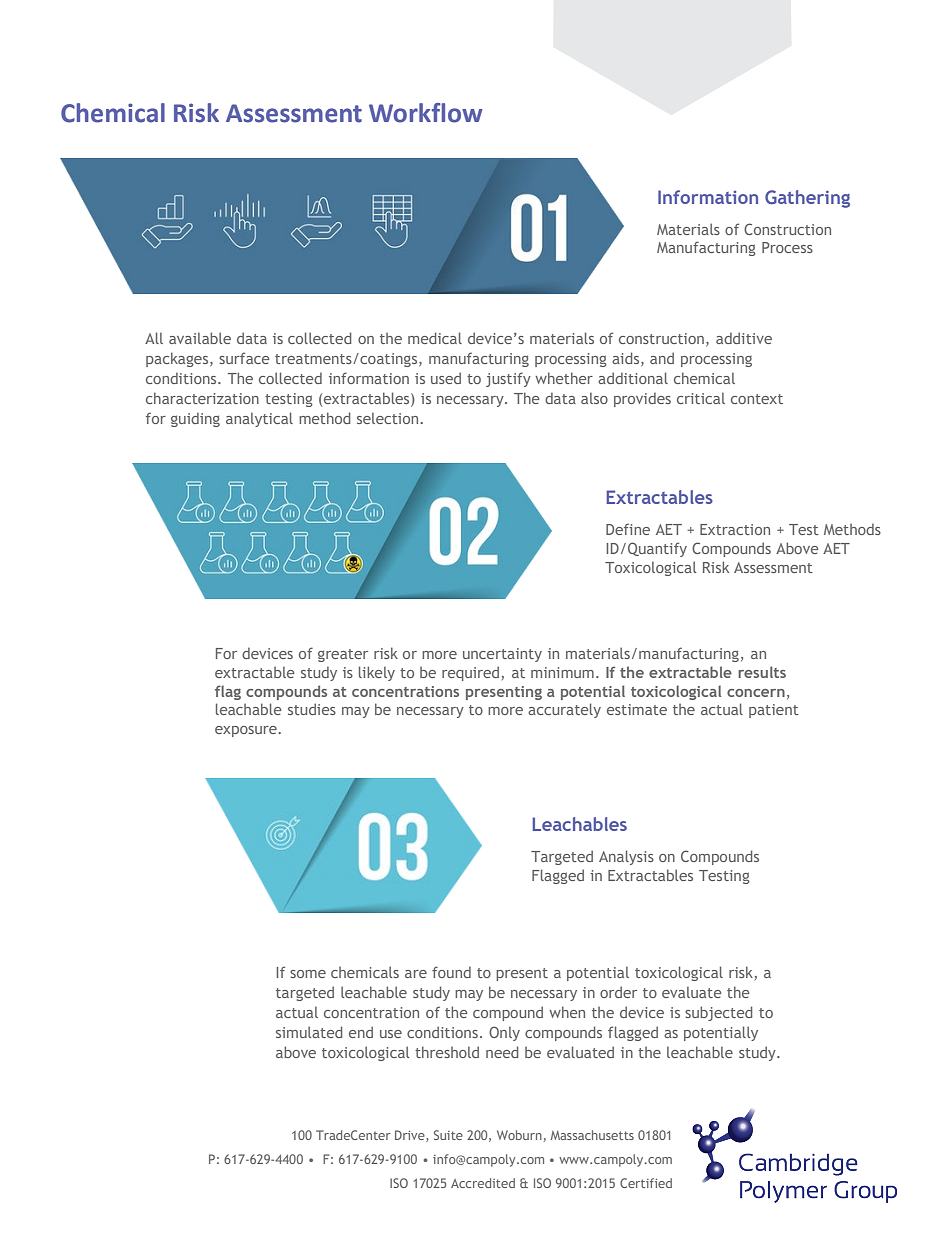 The height and width of the image is (1233, 952). Describe the element at coordinates (502, 655) in the image. I see `uncertainty` at that location.
